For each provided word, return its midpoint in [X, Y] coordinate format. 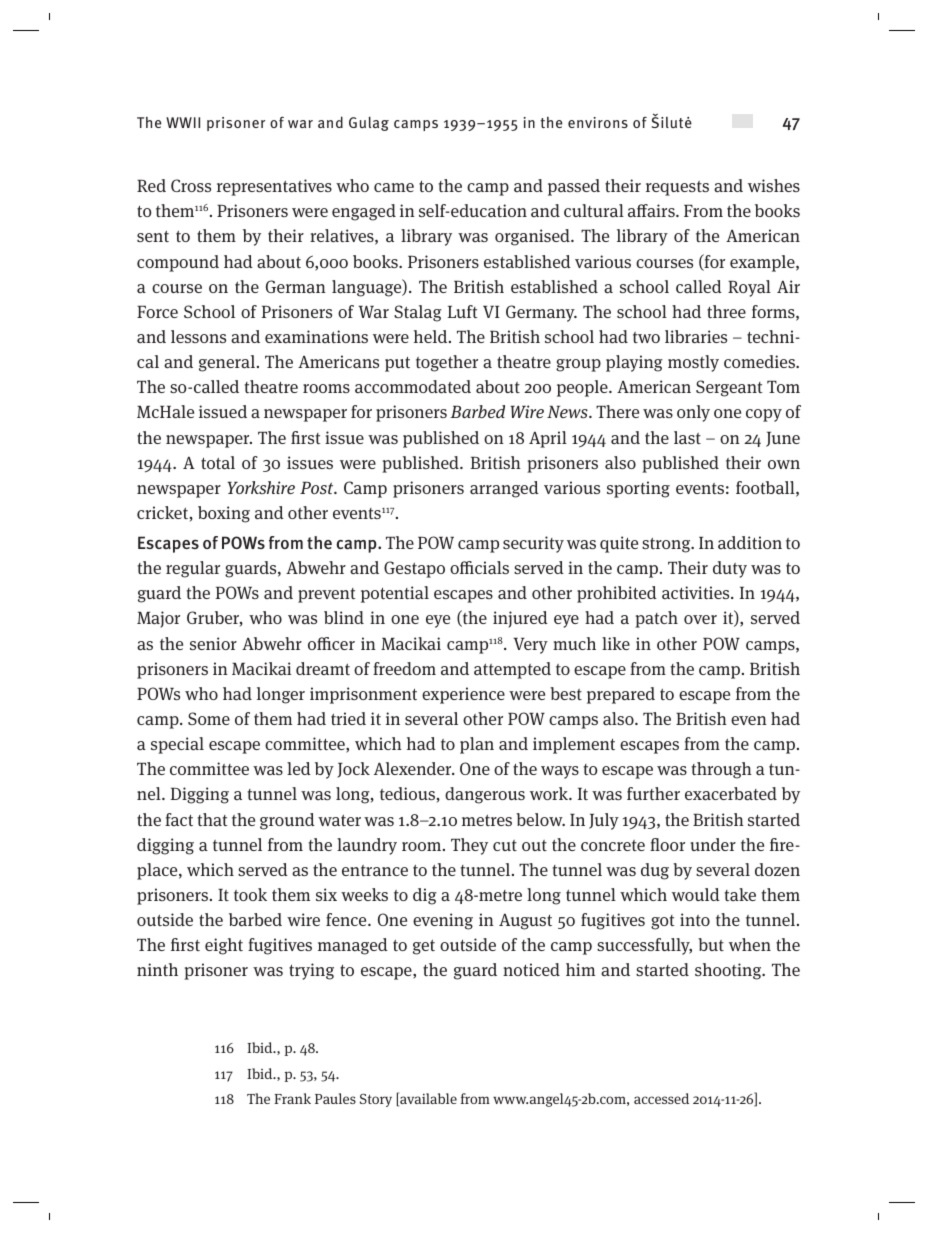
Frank [292, 1098]
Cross [191, 185]
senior [213, 643]
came [394, 188]
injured [520, 619]
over [700, 619]
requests [677, 188]
